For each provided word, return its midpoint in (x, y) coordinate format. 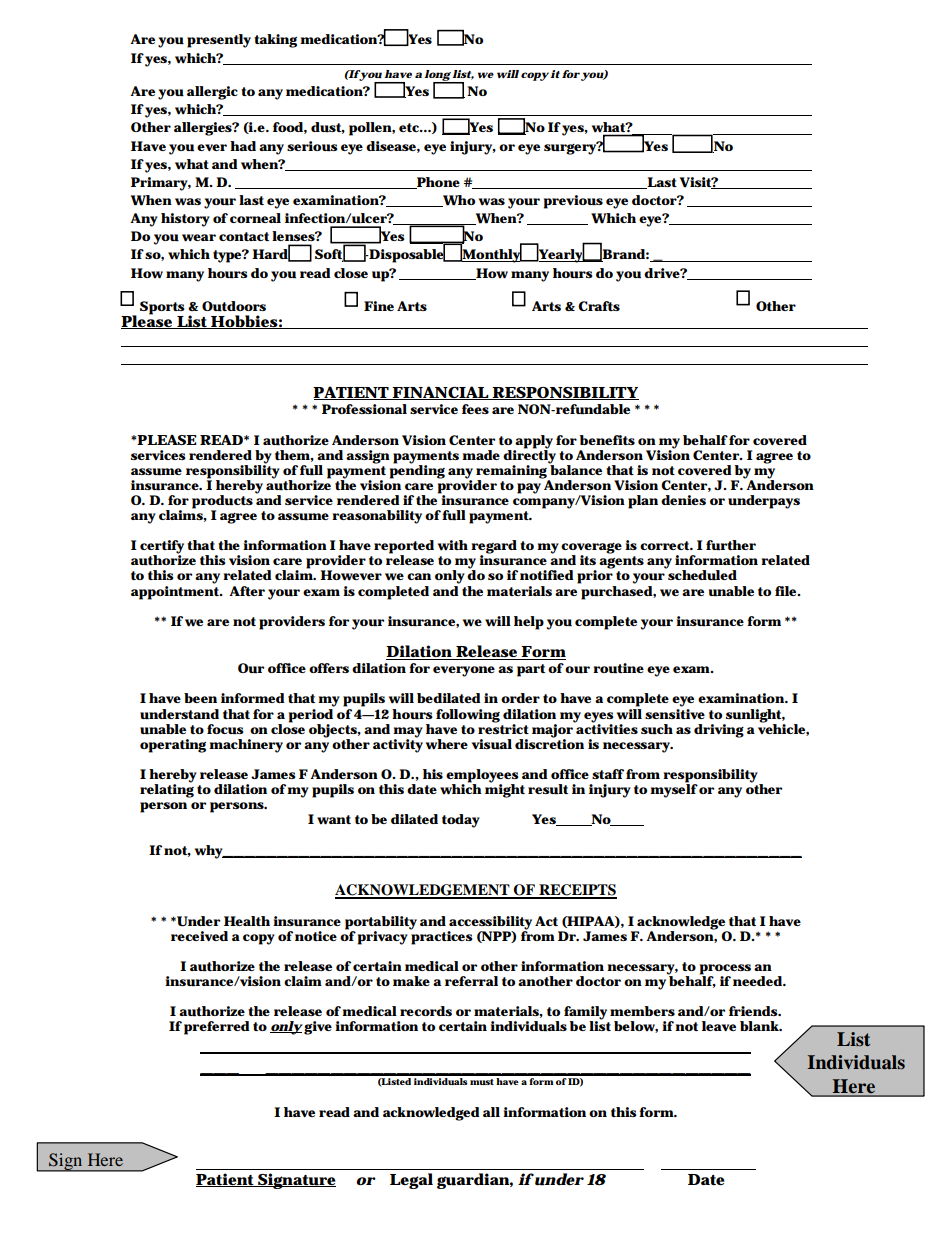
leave (719, 1026)
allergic (212, 93)
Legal (411, 1181)
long (438, 76)
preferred (217, 1028)
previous (573, 202)
